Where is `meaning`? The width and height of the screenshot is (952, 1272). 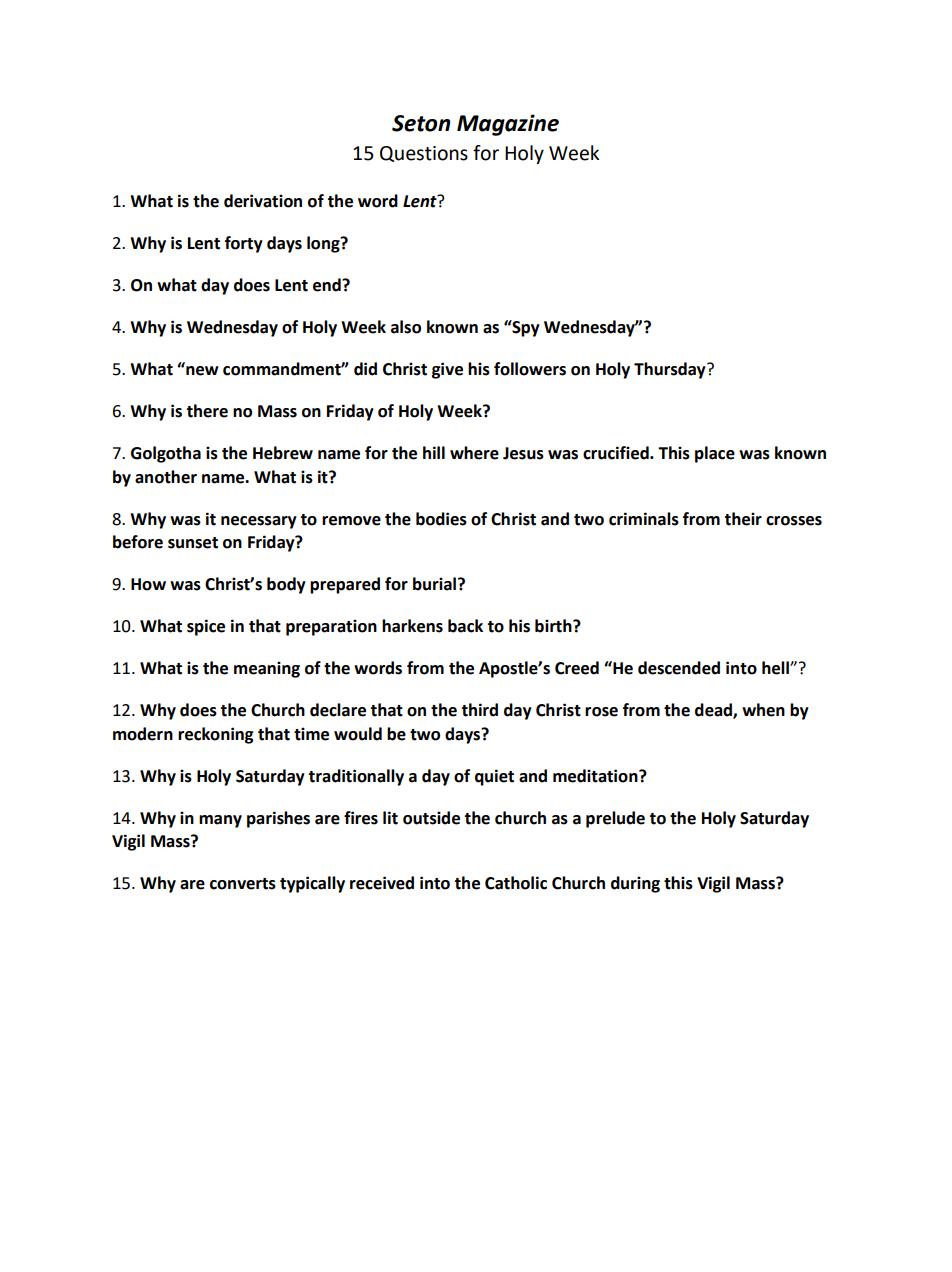 meaning is located at coordinates (267, 669).
